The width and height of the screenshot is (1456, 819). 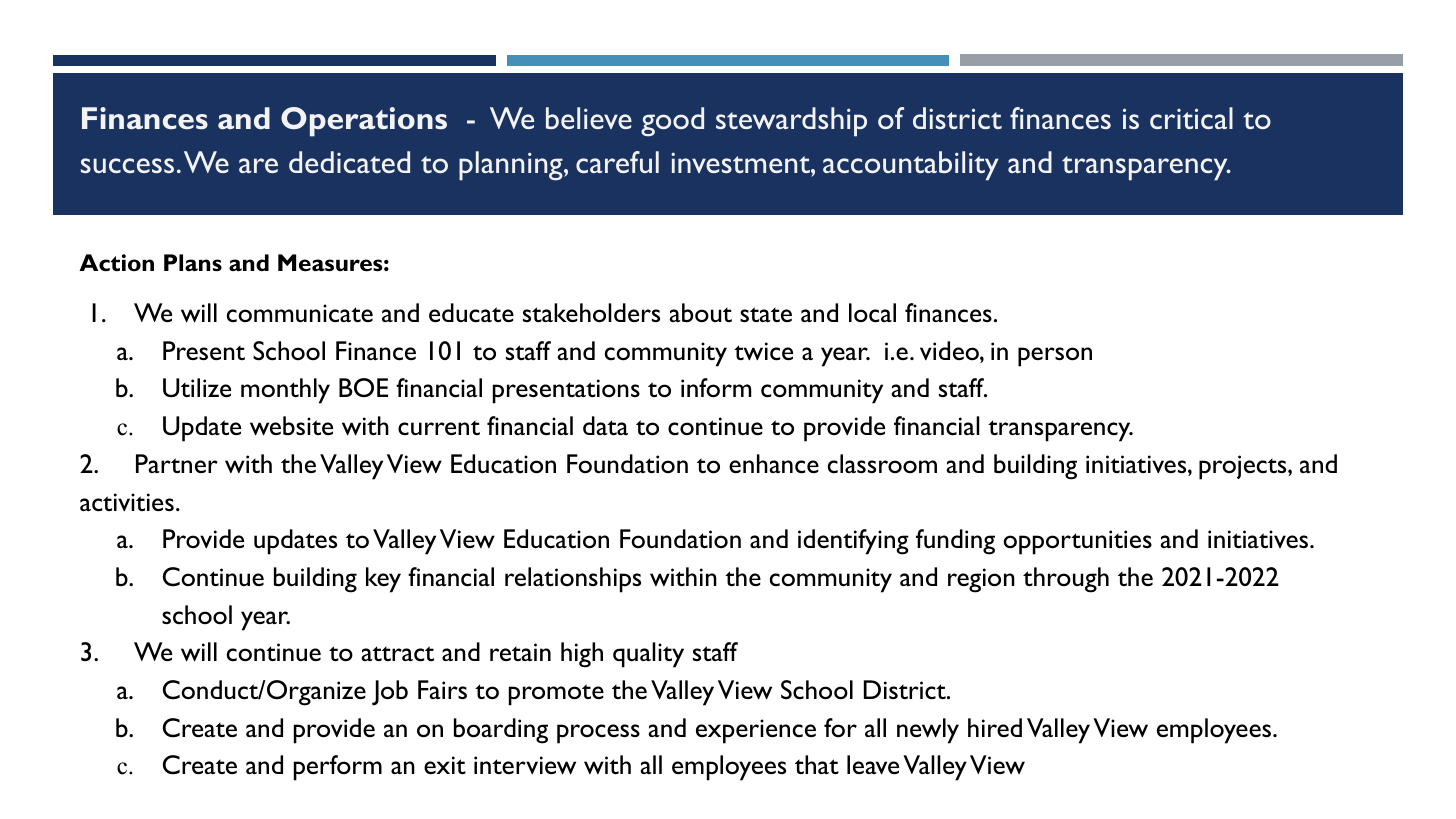 What do you see at coordinates (995, 727) in the screenshot?
I see `hired` at bounding box center [995, 727].
